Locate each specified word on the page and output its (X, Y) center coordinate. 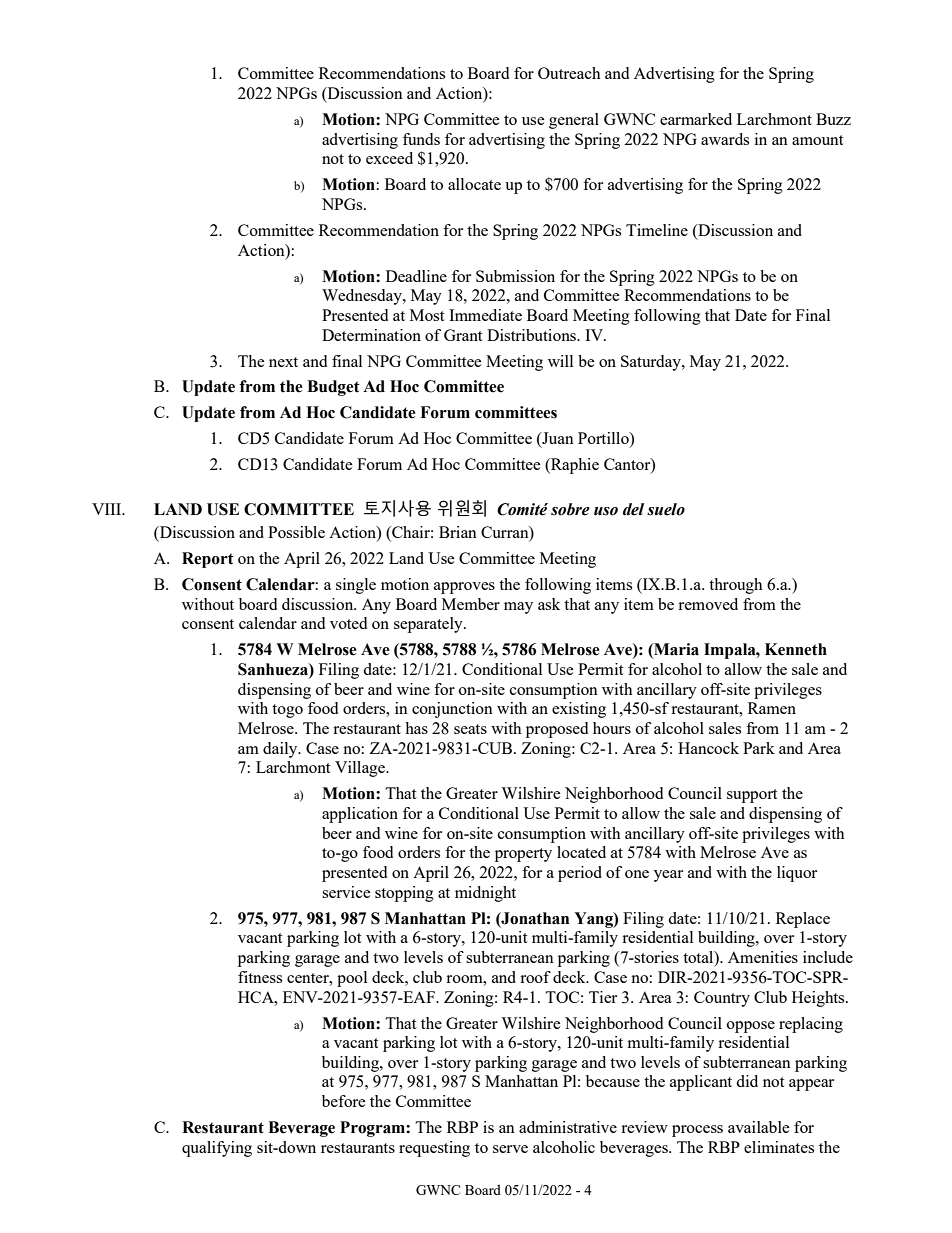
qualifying (217, 1149)
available (759, 1127)
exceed (389, 158)
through (736, 586)
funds (421, 139)
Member (471, 604)
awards (725, 139)
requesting (434, 1149)
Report (208, 560)
